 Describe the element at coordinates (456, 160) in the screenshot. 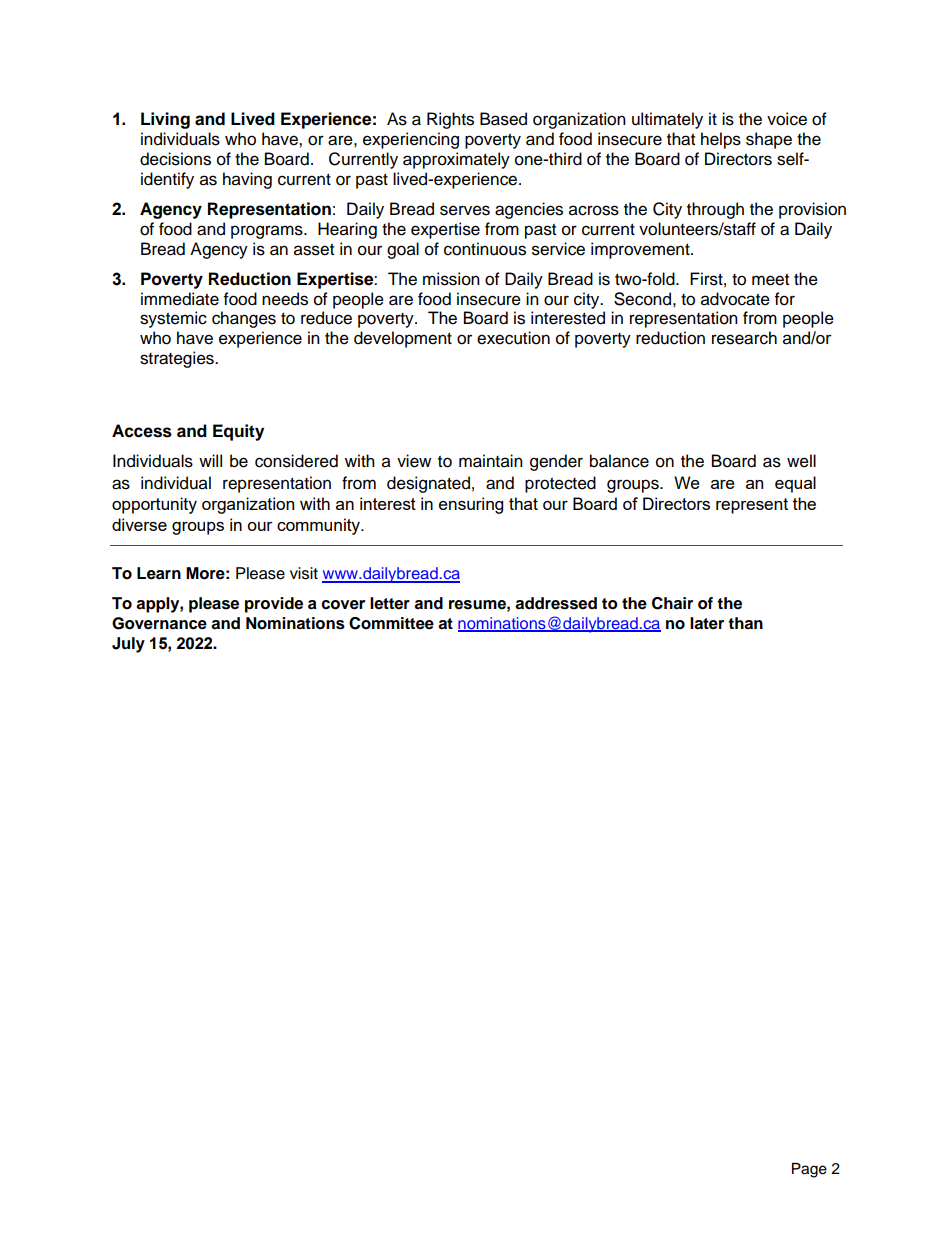

I see `approximately` at that location.
